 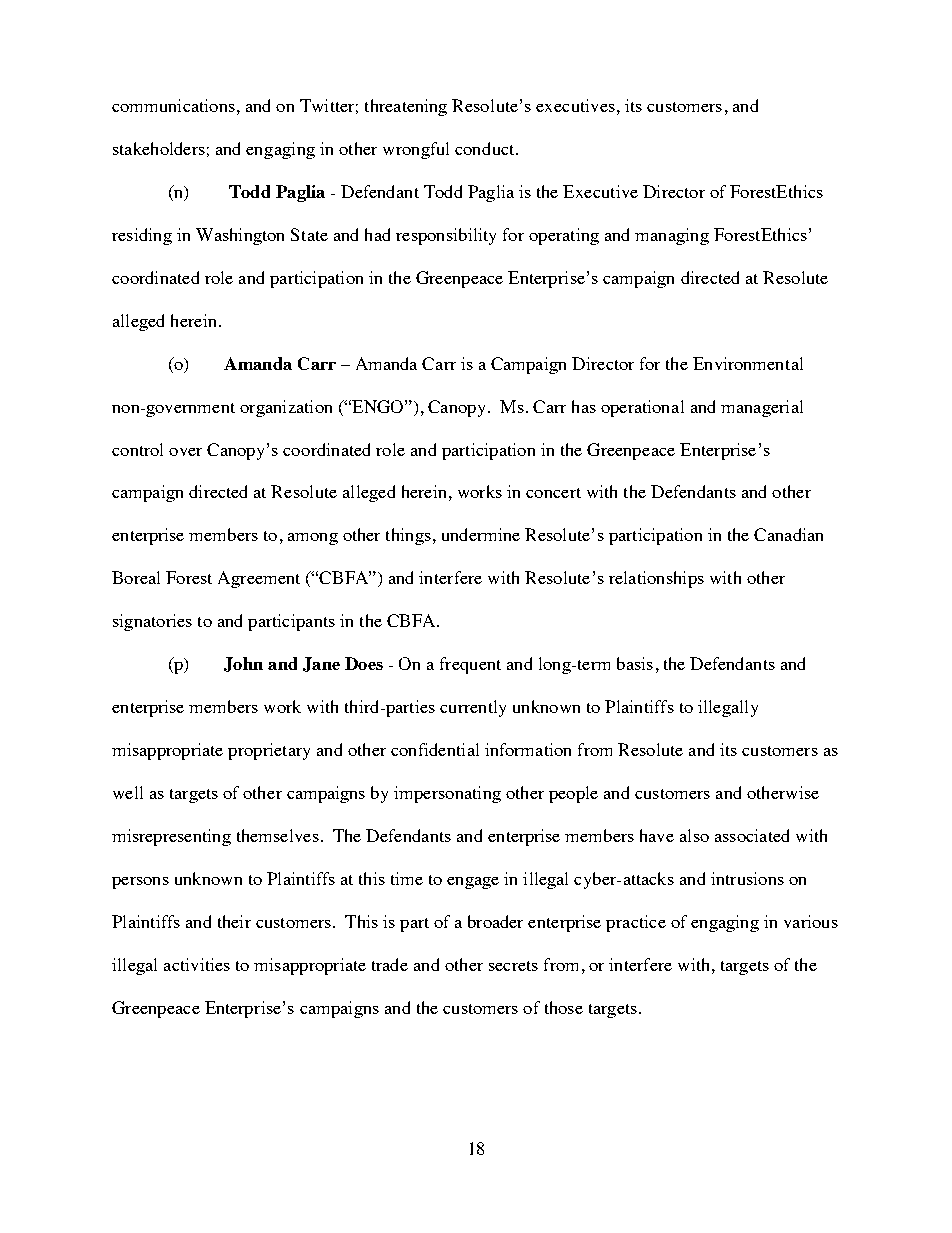 I want to click on conduct, so click(x=486, y=148).
